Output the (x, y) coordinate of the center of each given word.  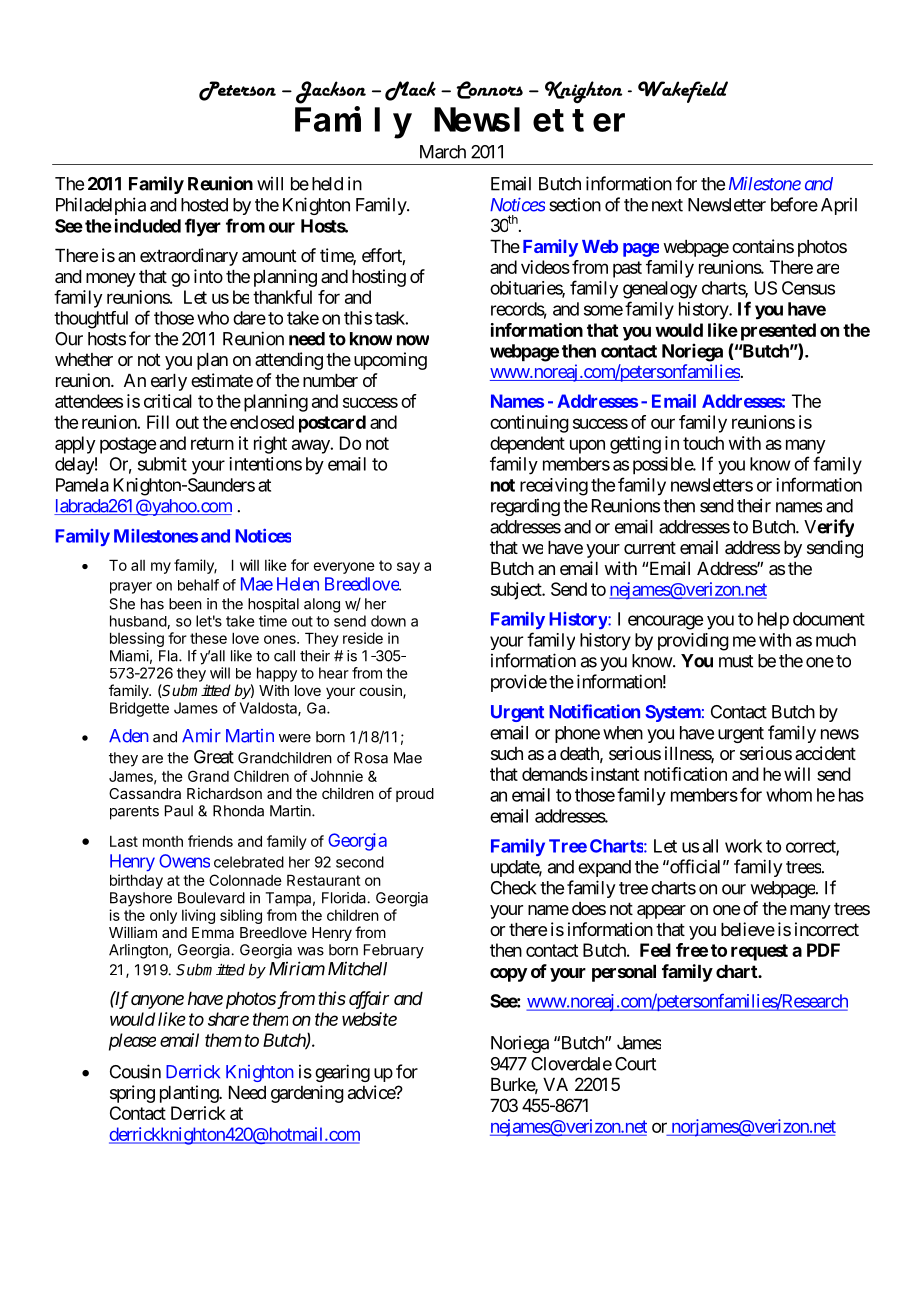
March (443, 152)
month (163, 841)
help (773, 620)
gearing (342, 1073)
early (169, 382)
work (743, 846)
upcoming (390, 361)
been (185, 604)
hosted (204, 205)
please (132, 1042)
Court (635, 1064)
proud (415, 795)
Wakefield (683, 92)
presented (778, 332)
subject (517, 591)
